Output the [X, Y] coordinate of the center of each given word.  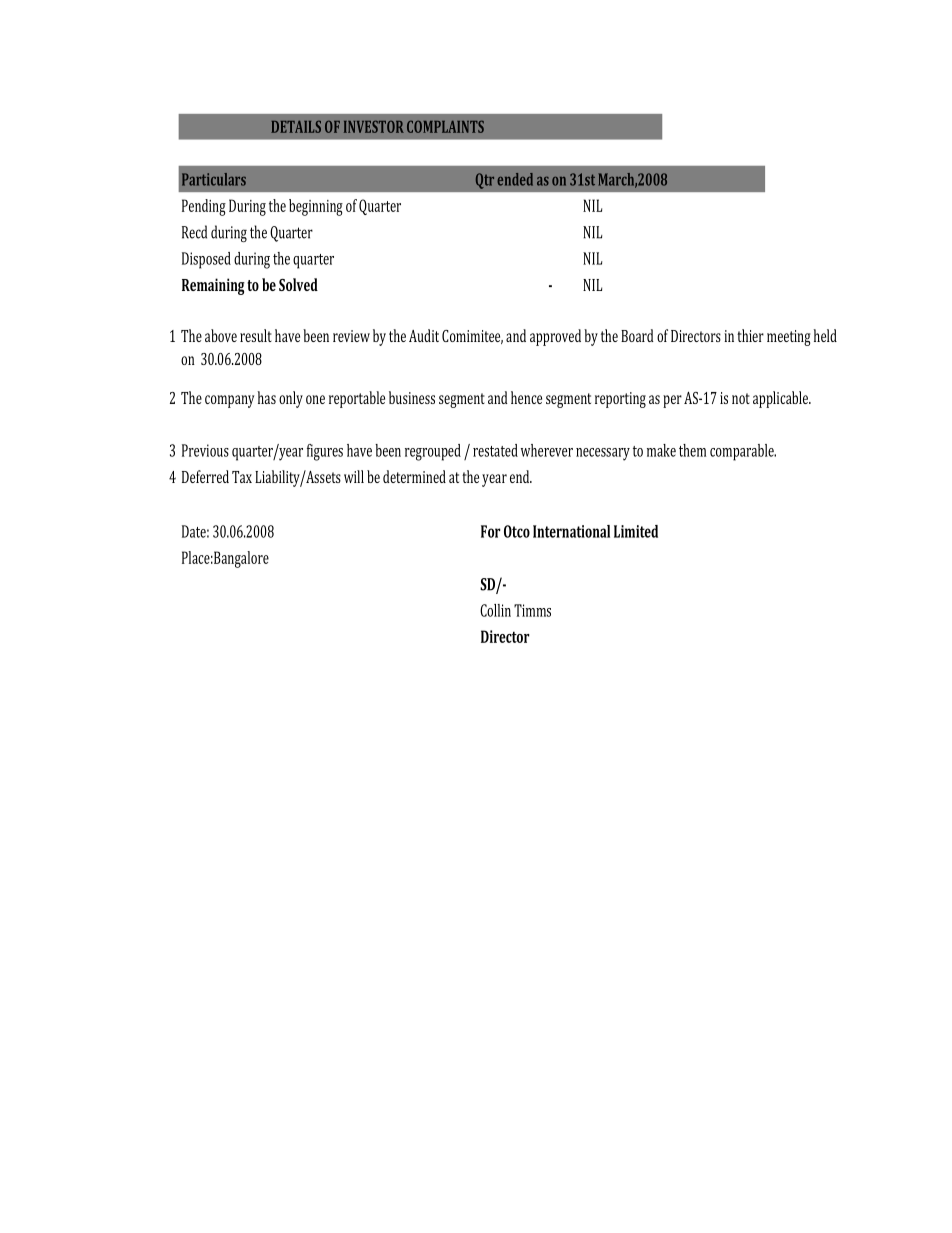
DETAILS [296, 126]
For [490, 531]
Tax [242, 477]
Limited [636, 531]
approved [555, 337]
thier [750, 335]
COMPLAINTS [445, 126]
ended [515, 179]
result [256, 335]
